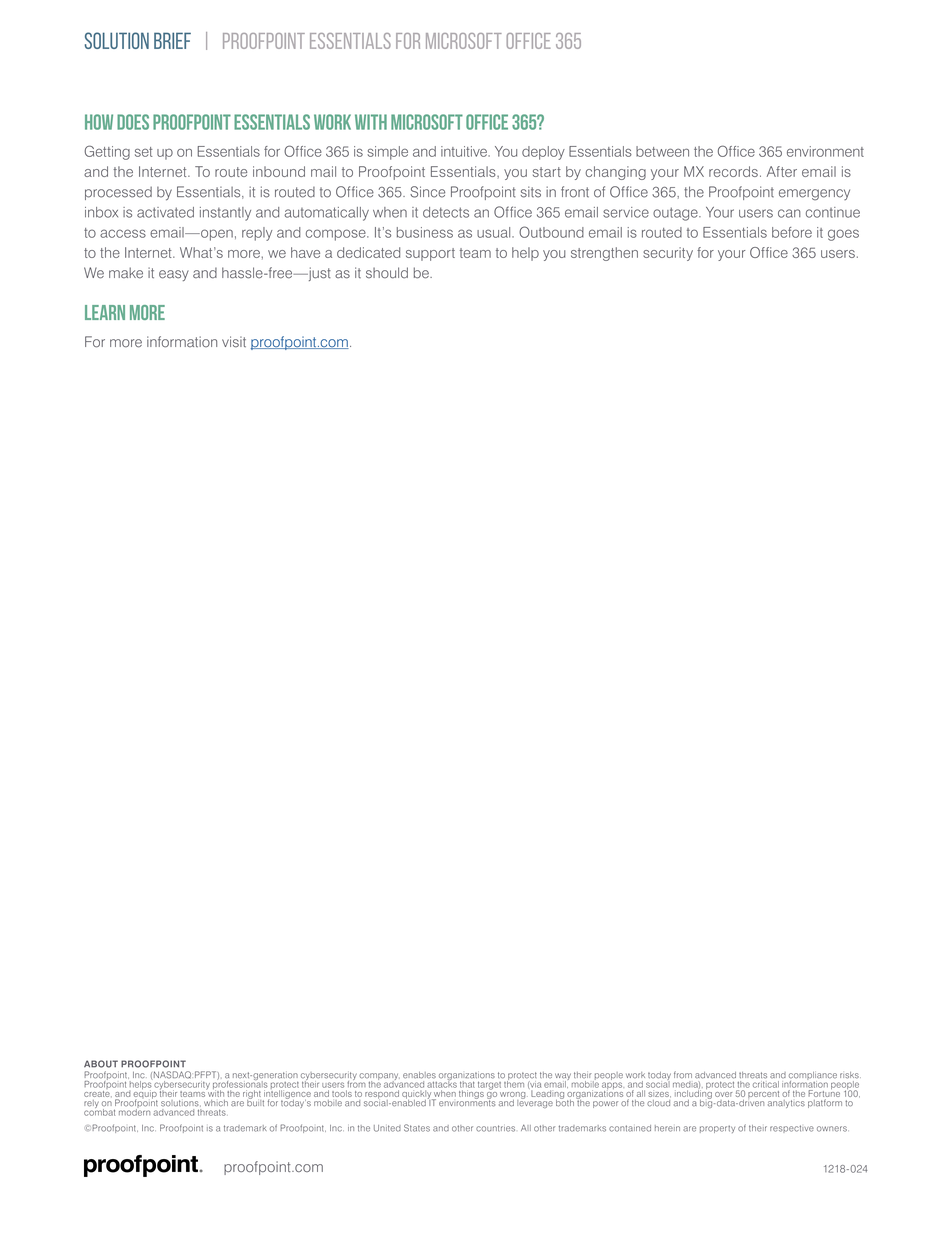 The image size is (952, 1233). Describe the element at coordinates (467, 1085) in the screenshot. I see `that` at that location.
